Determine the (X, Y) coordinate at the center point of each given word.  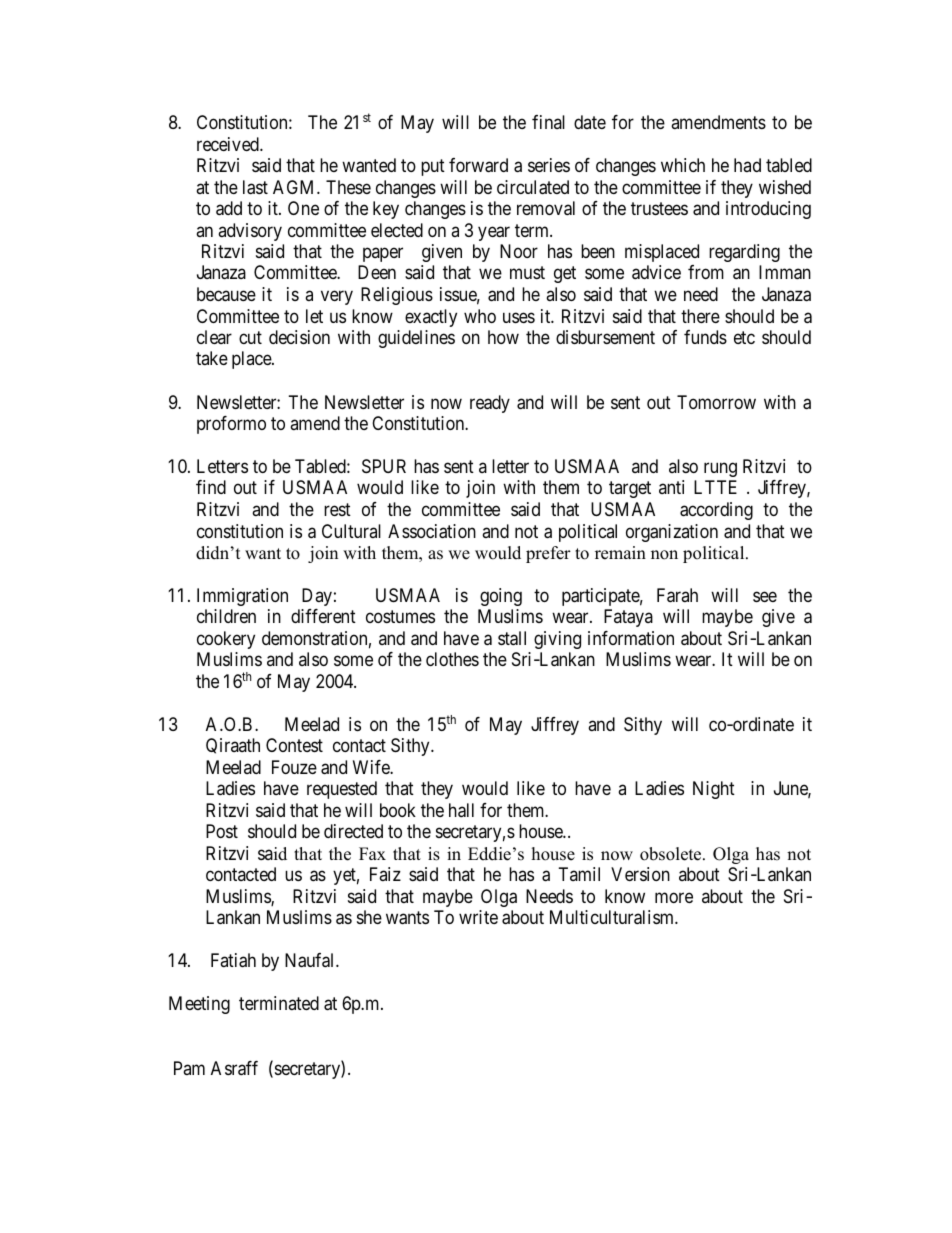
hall (461, 810)
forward (478, 165)
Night (714, 790)
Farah (677, 595)
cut (250, 337)
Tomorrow (716, 402)
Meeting (199, 1005)
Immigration (242, 597)
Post (222, 831)
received (229, 144)
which (683, 165)
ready (490, 404)
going (501, 597)
